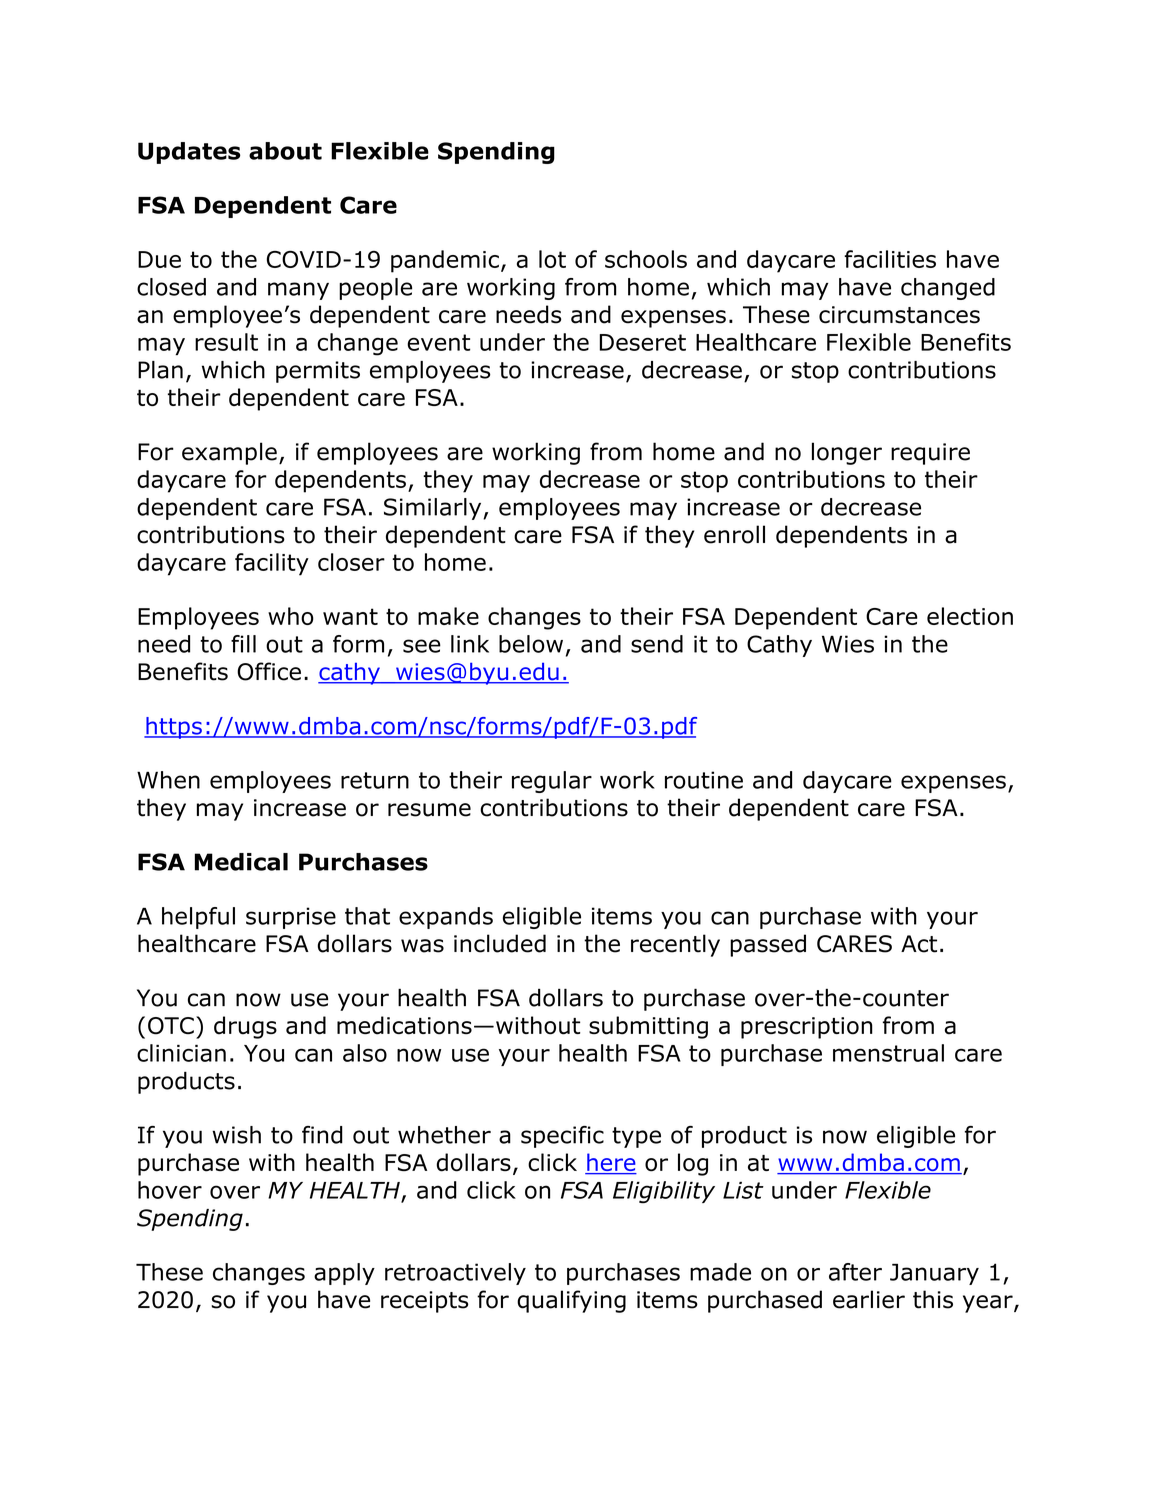  What do you see at coordinates (552, 782) in the screenshot?
I see `regular` at bounding box center [552, 782].
